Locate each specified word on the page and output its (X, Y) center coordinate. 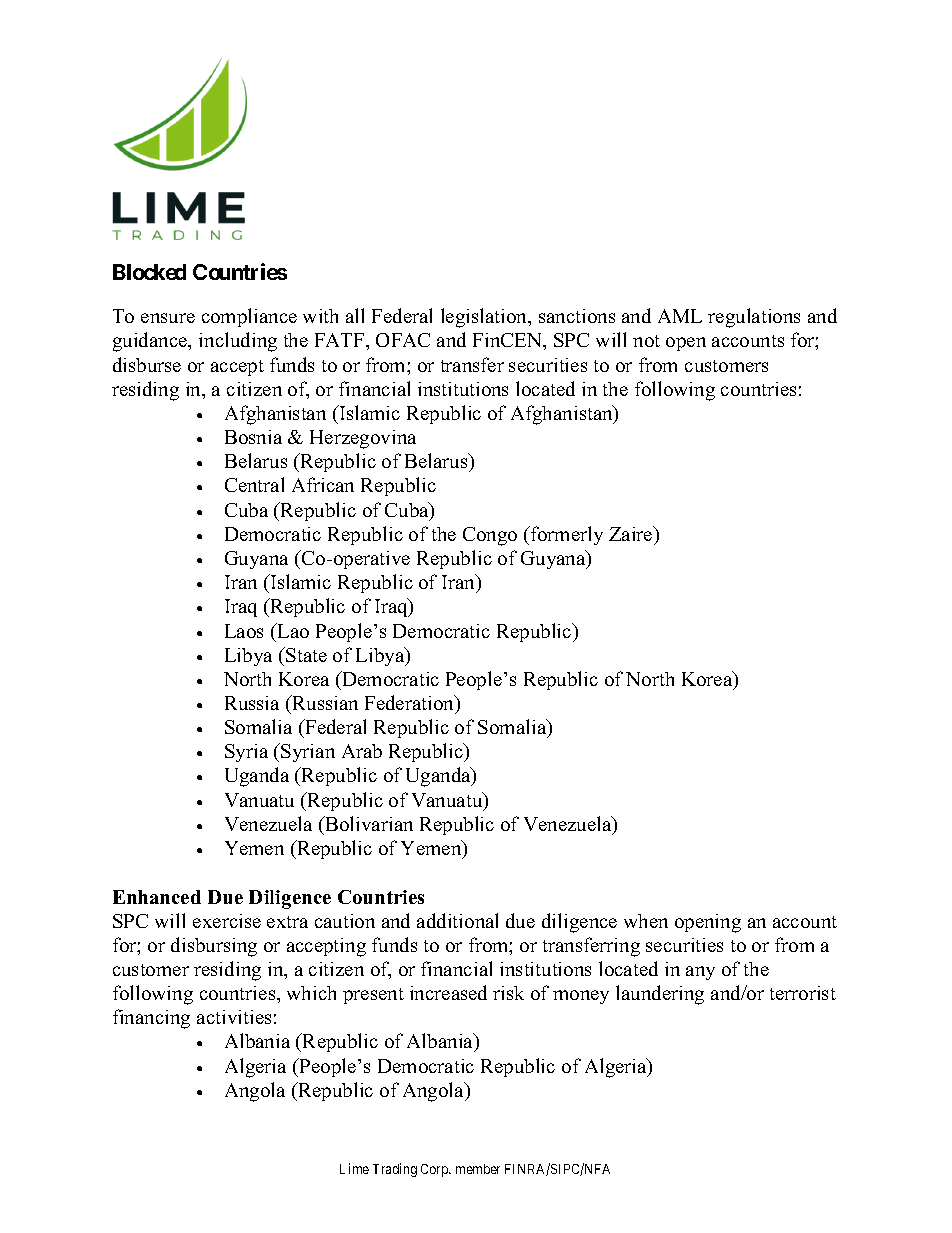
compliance (249, 317)
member (478, 1169)
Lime (354, 1168)
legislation (485, 318)
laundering (660, 995)
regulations (754, 318)
